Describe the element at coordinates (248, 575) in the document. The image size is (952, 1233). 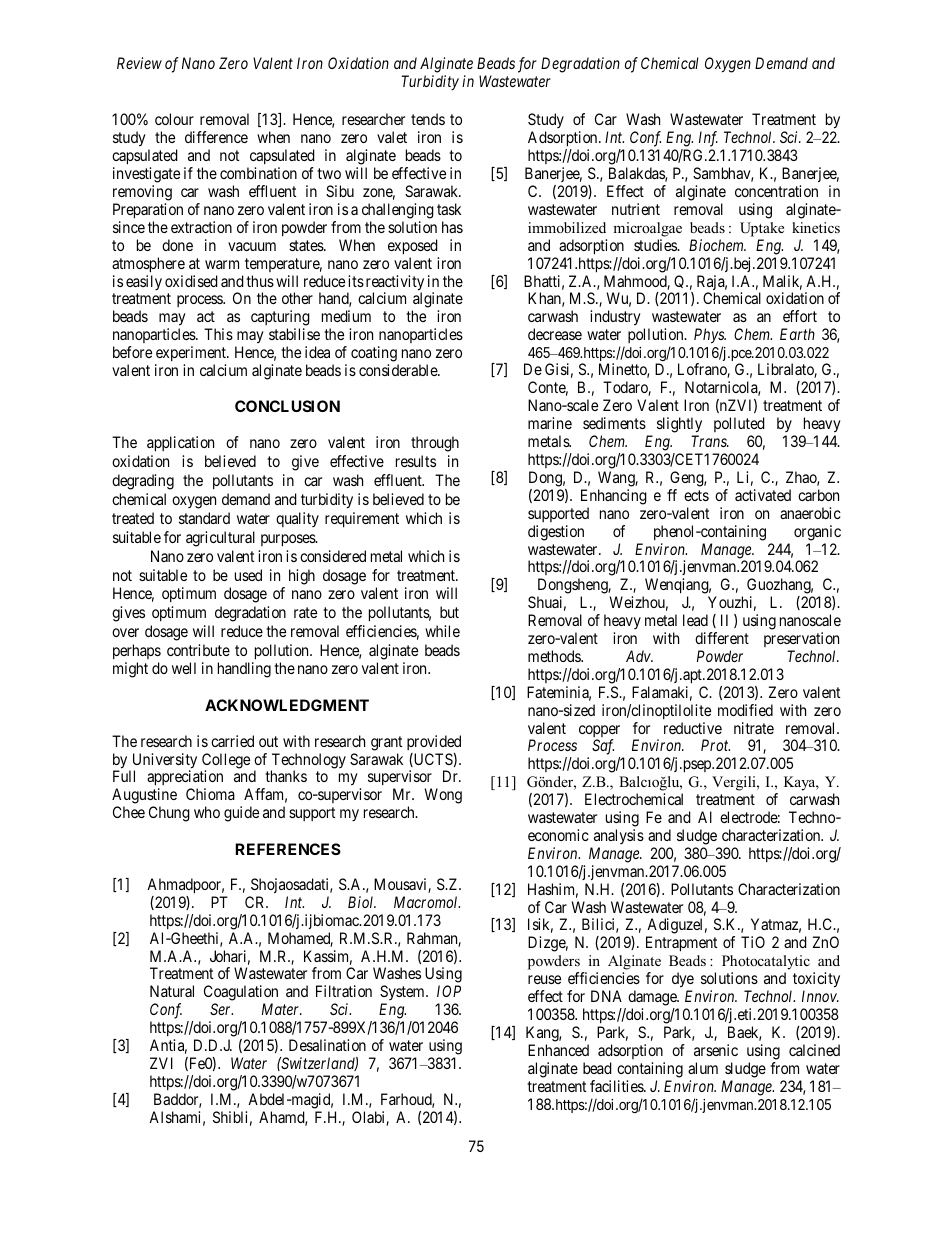
I see `used` at that location.
